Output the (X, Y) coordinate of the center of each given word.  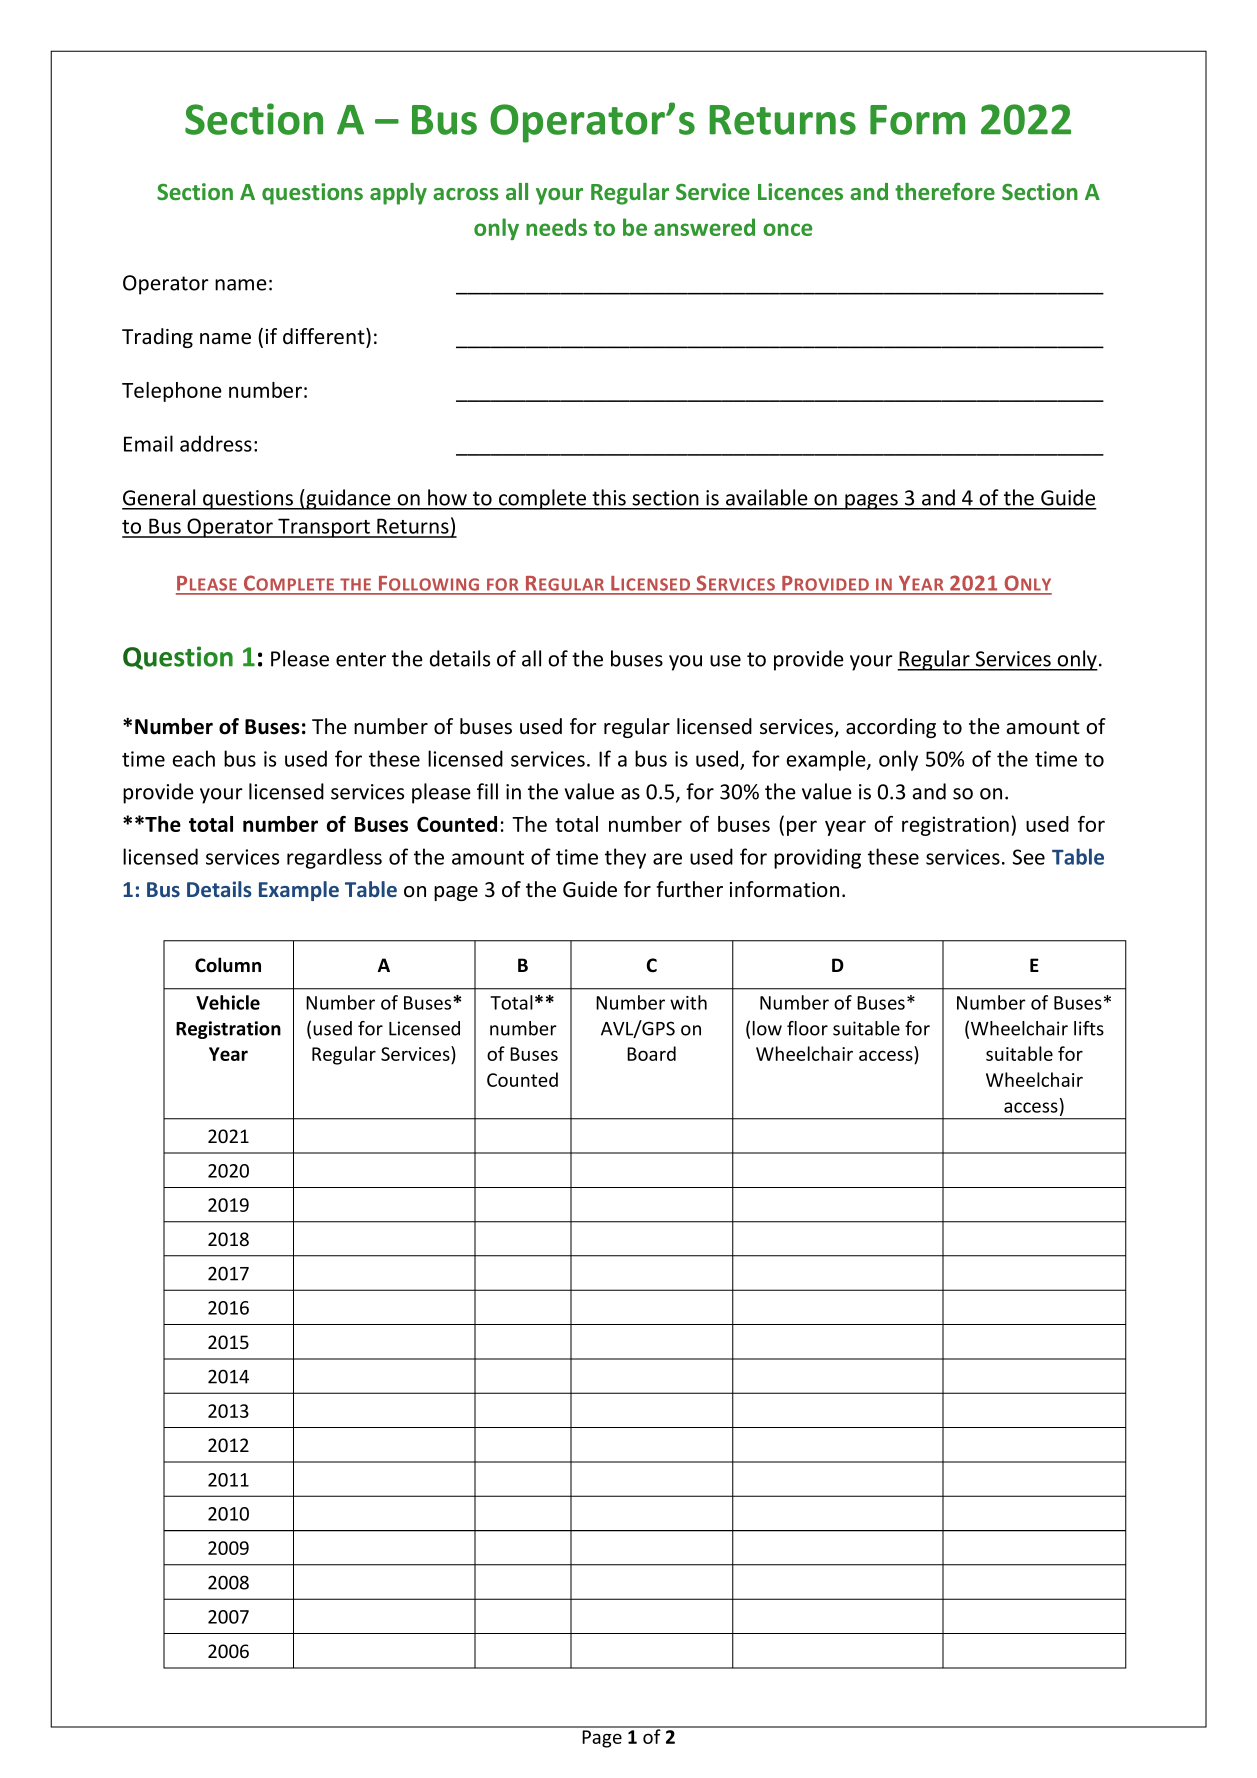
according (891, 728)
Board (651, 1053)
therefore (945, 191)
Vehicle (228, 1002)
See (1029, 857)
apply (398, 194)
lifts (1089, 1028)
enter (361, 659)
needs (556, 227)
